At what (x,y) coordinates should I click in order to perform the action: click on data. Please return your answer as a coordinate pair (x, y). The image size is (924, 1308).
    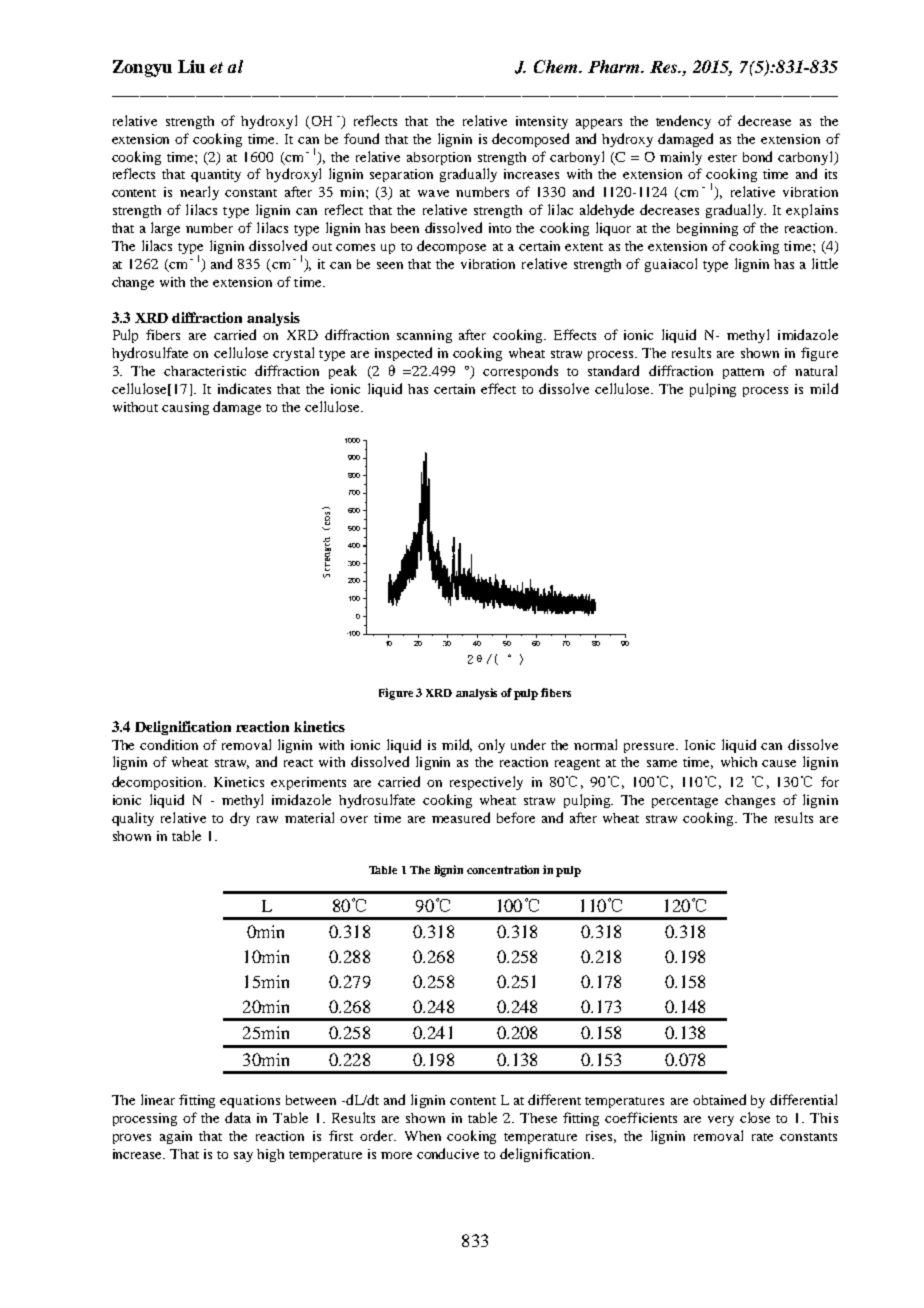
    Looking at the image, I should click on (238, 1117).
